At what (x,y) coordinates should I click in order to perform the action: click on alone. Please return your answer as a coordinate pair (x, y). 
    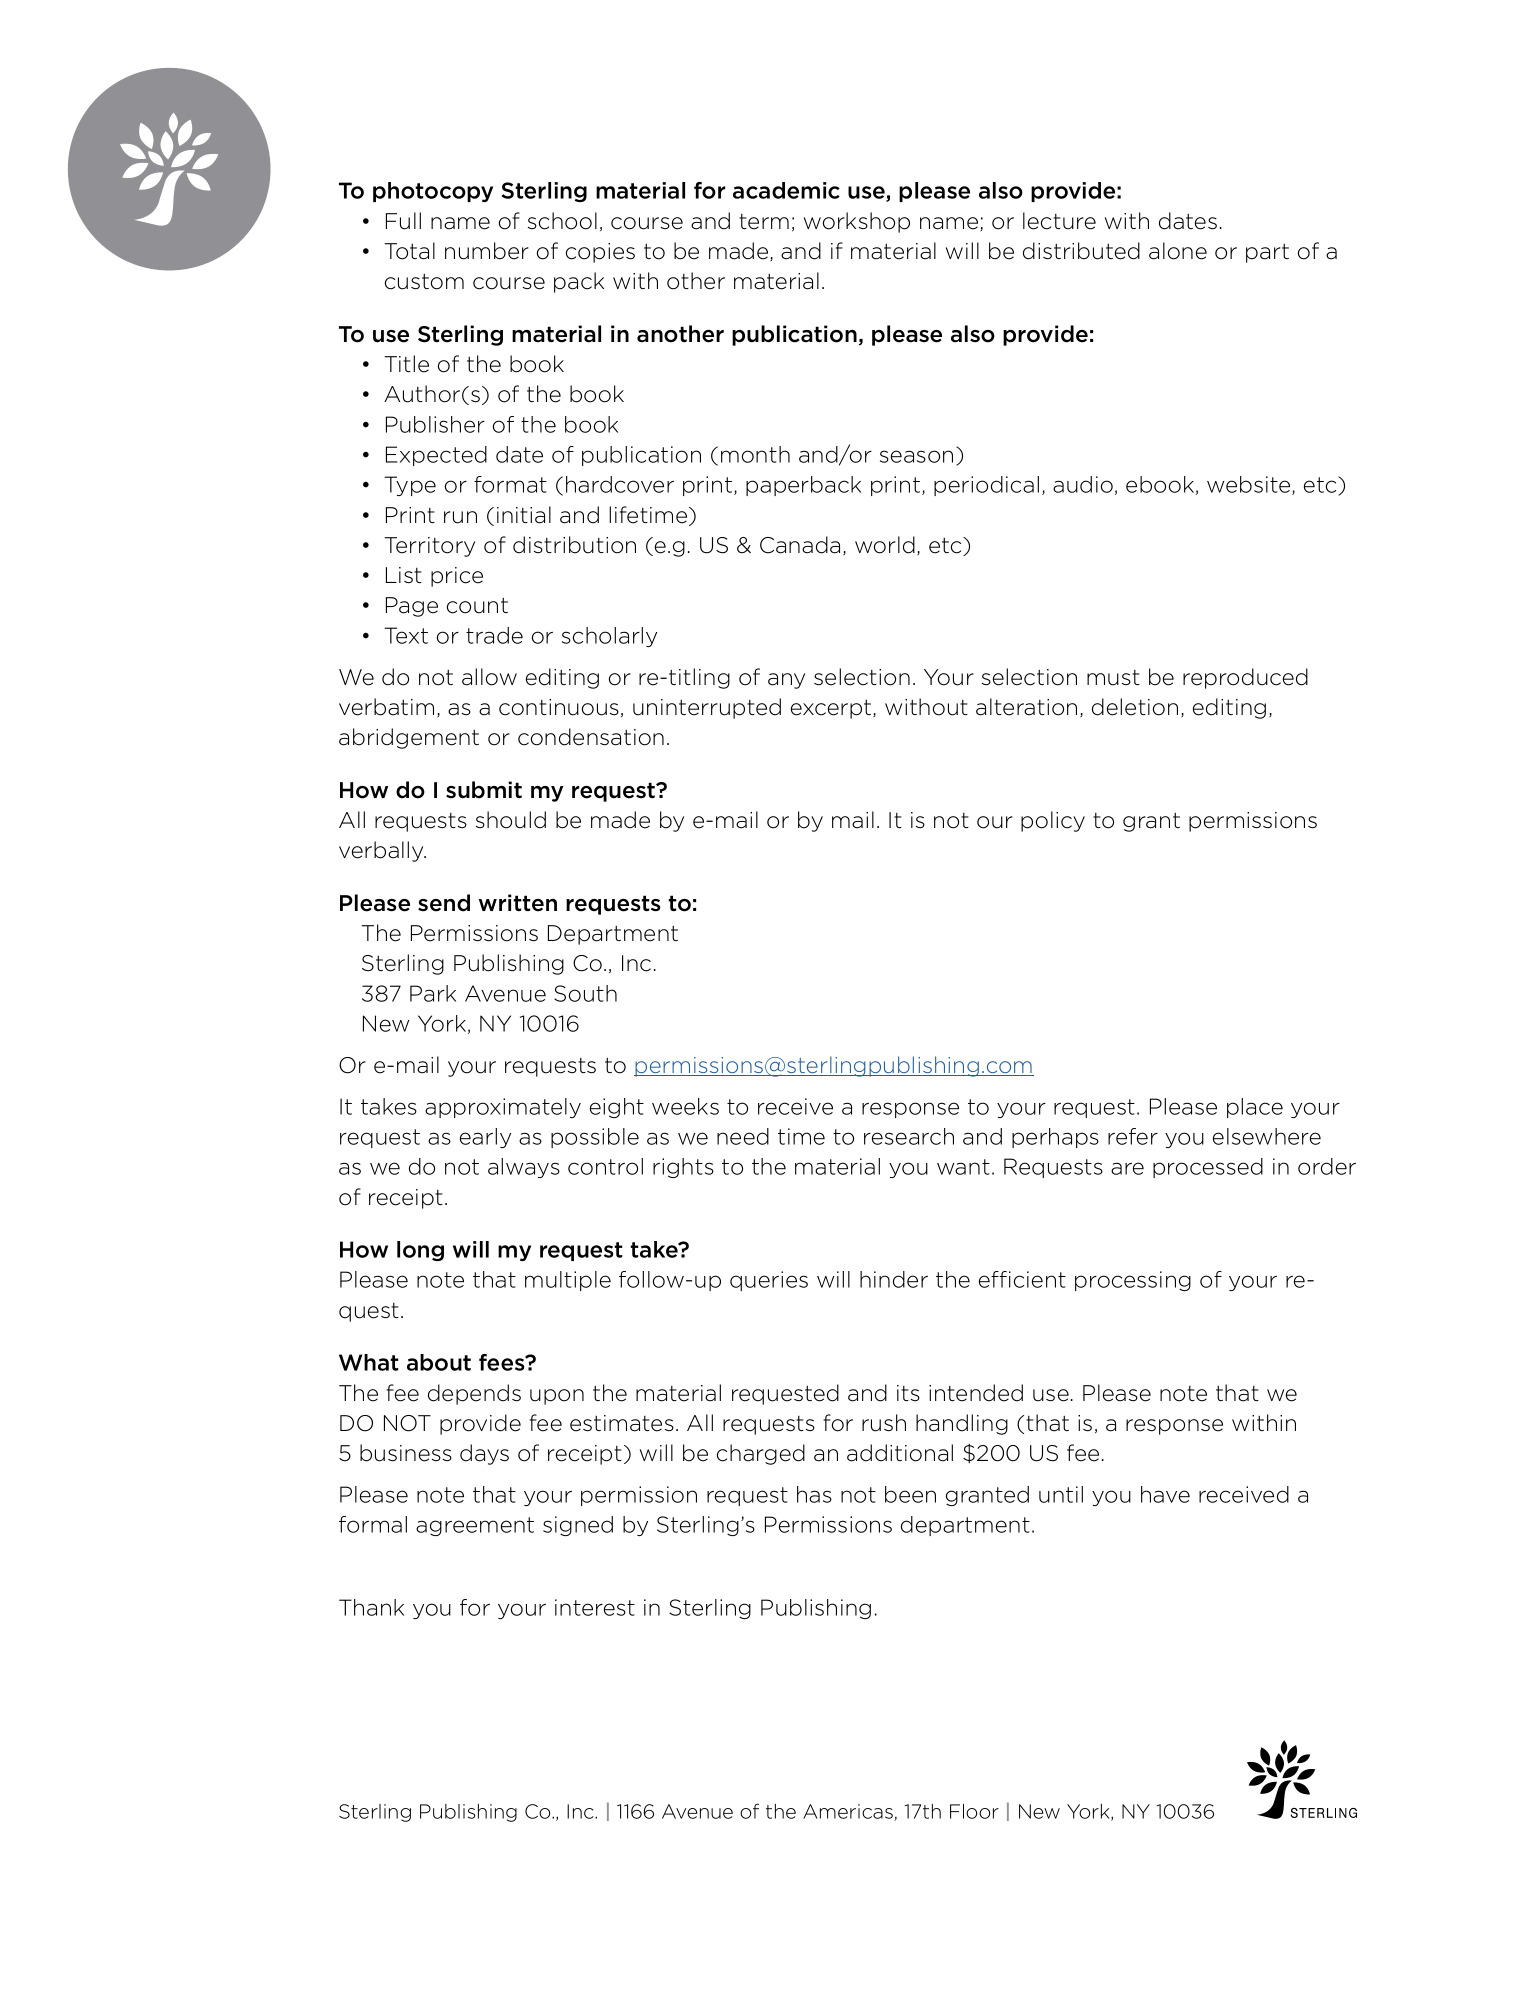
    Looking at the image, I should click on (1178, 251).
